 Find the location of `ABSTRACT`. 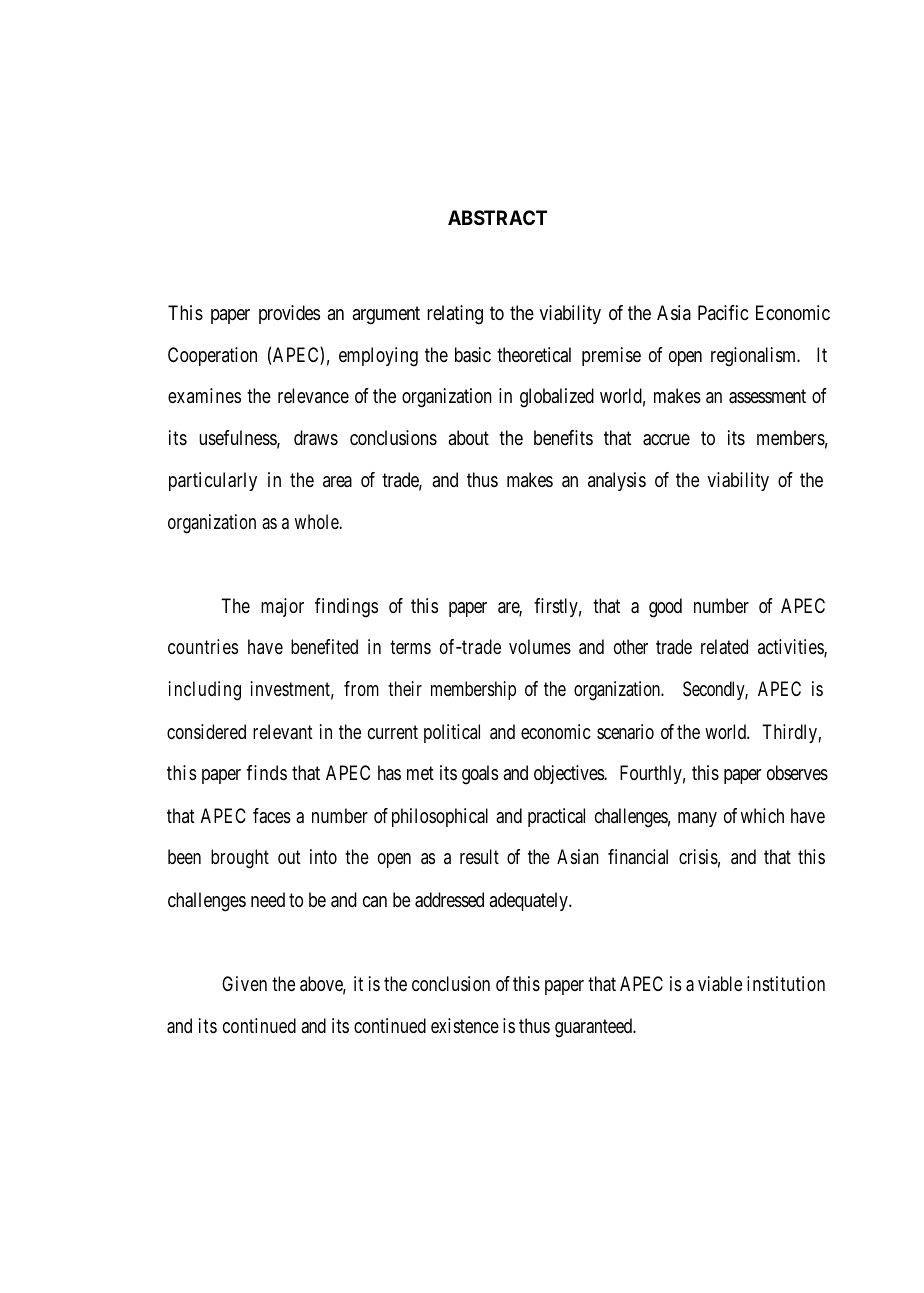

ABSTRACT is located at coordinates (497, 217).
